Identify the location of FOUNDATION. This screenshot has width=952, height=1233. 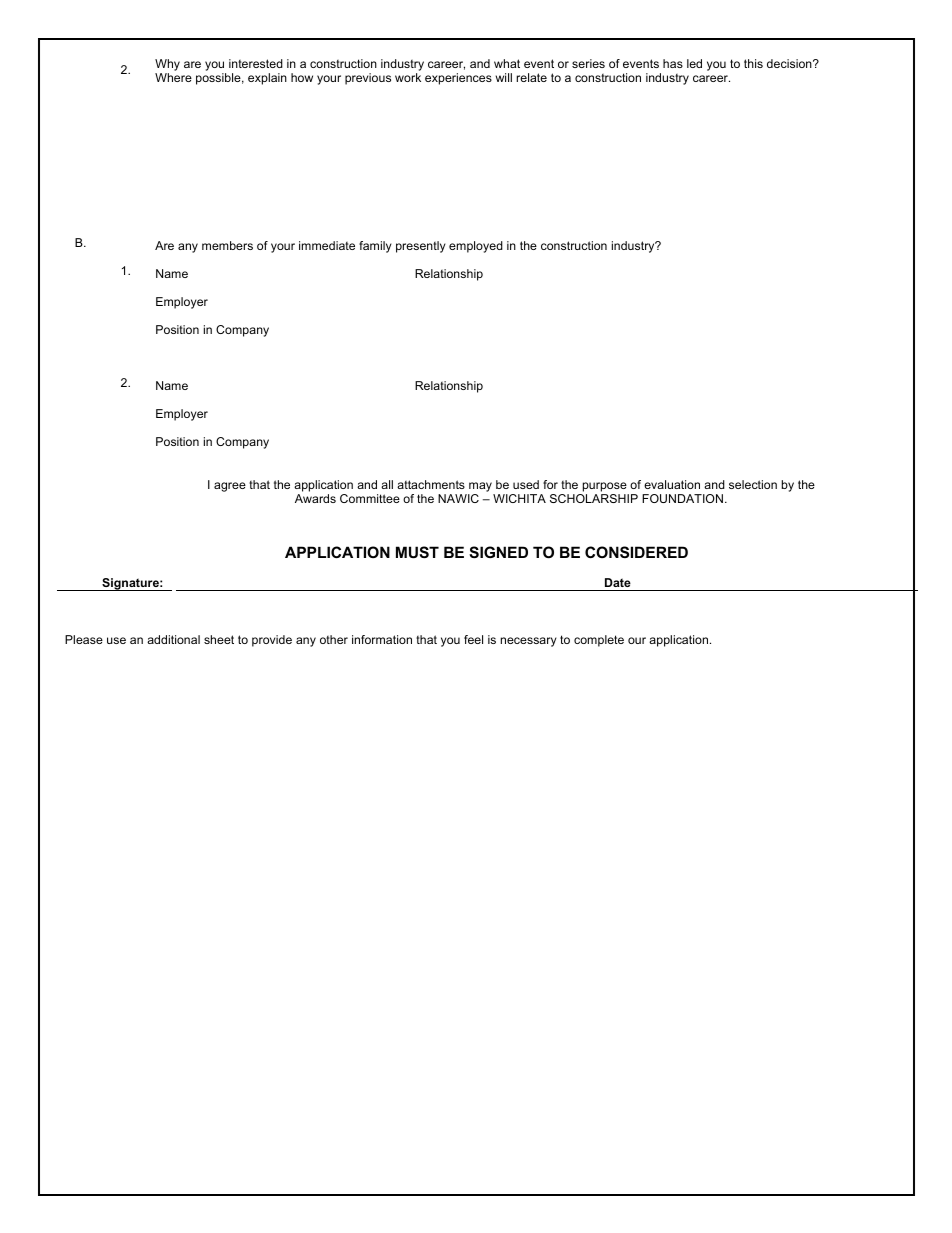
(684, 498).
